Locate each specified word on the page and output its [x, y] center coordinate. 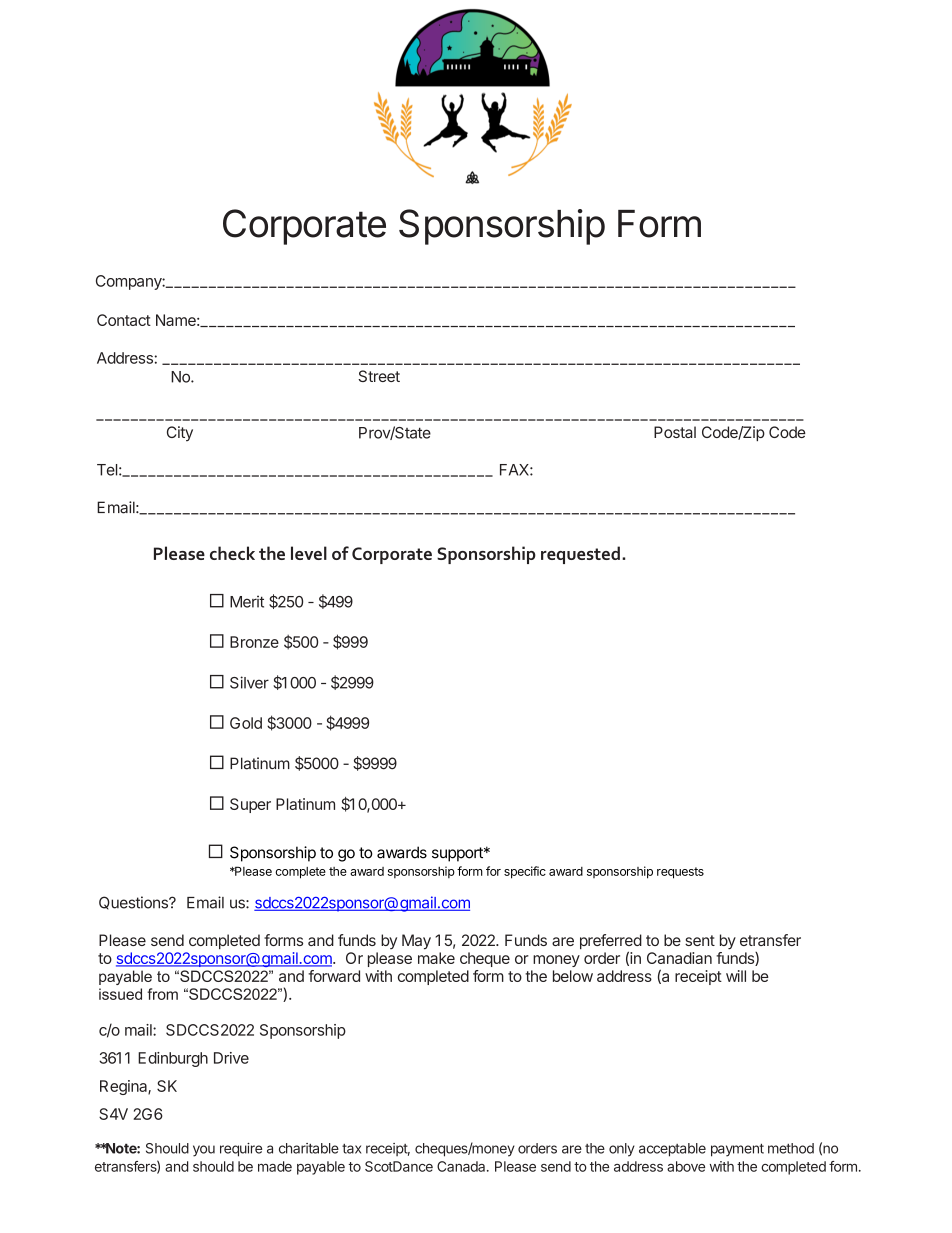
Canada [462, 1166]
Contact [124, 320]
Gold [246, 723]
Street [379, 376]
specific [525, 872]
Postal [675, 432]
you [204, 1151]
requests [680, 873]
